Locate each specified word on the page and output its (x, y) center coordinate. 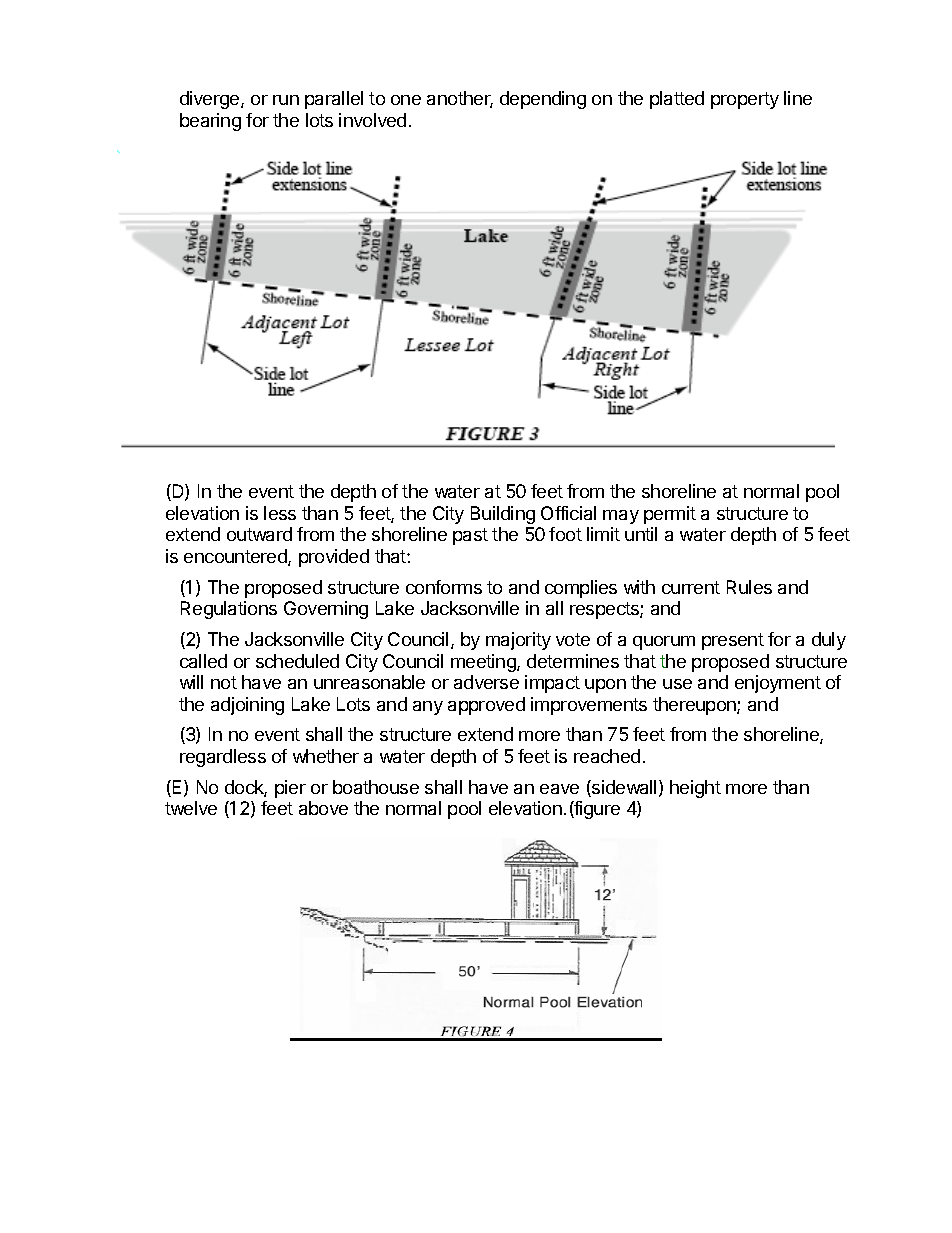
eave (559, 789)
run (286, 100)
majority (518, 641)
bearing (210, 122)
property (745, 100)
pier (290, 789)
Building (503, 515)
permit (670, 515)
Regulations (229, 610)
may (621, 517)
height (695, 789)
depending (543, 100)
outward (259, 534)
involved (372, 120)
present (733, 641)
